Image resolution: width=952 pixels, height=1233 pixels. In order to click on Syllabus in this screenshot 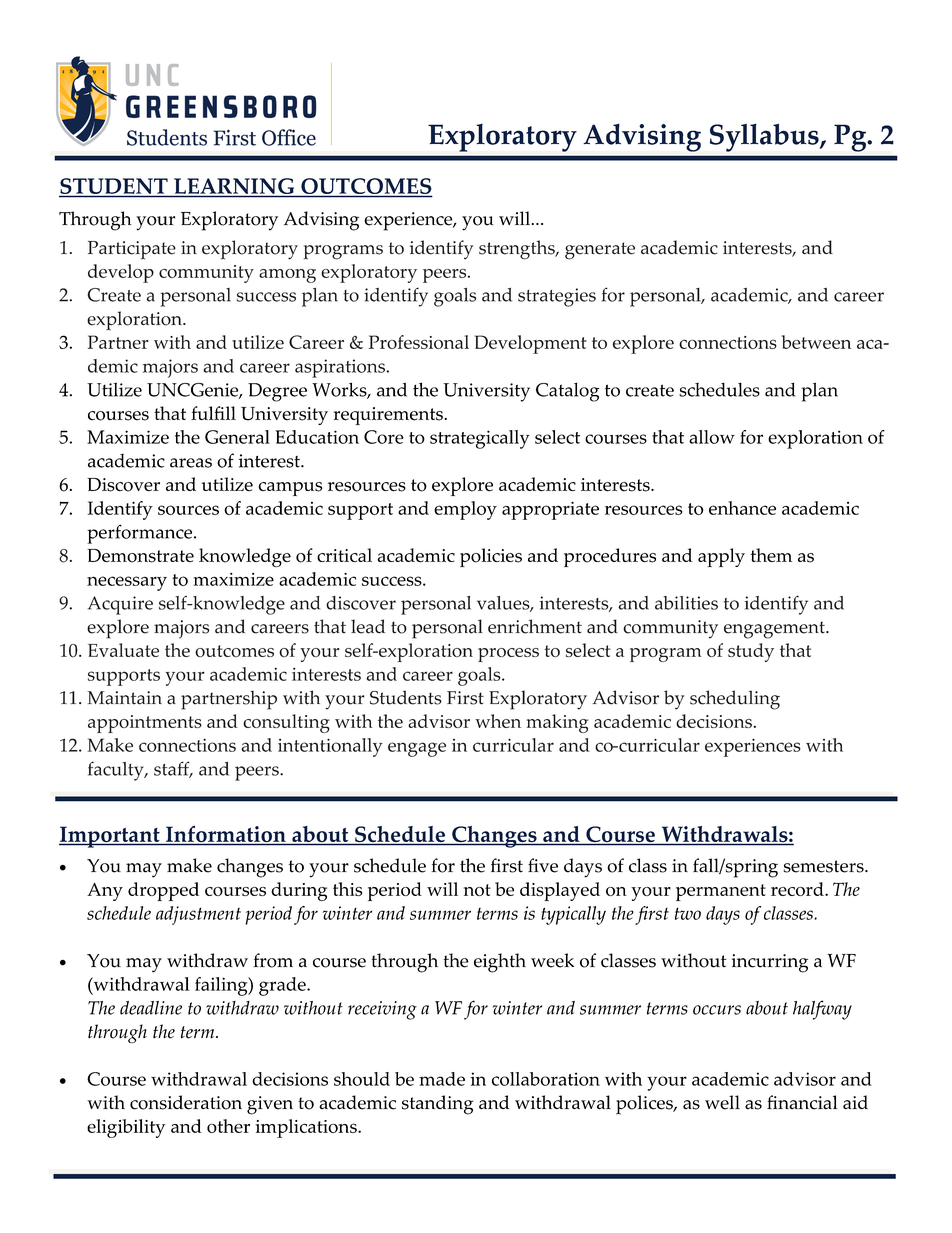, I will do `click(765, 138)`.
